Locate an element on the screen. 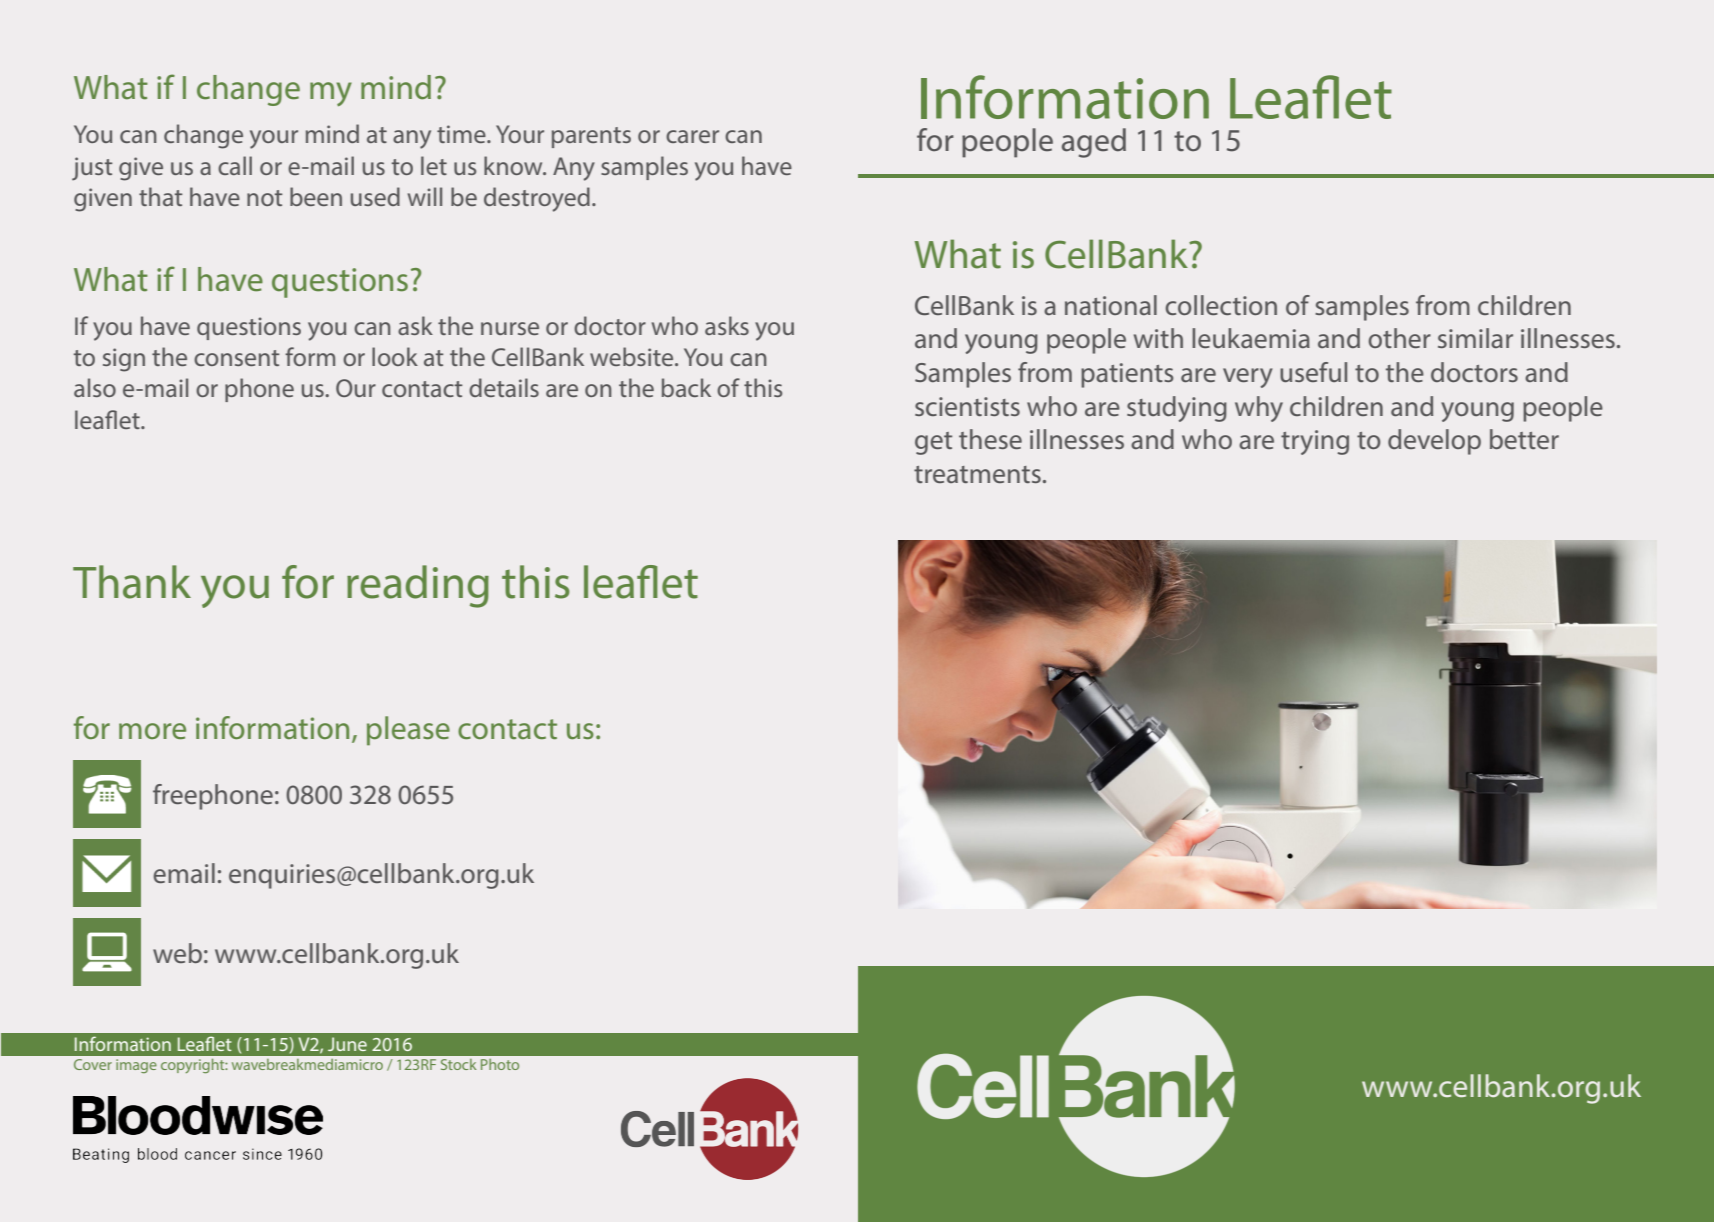  also is located at coordinates (95, 387).
